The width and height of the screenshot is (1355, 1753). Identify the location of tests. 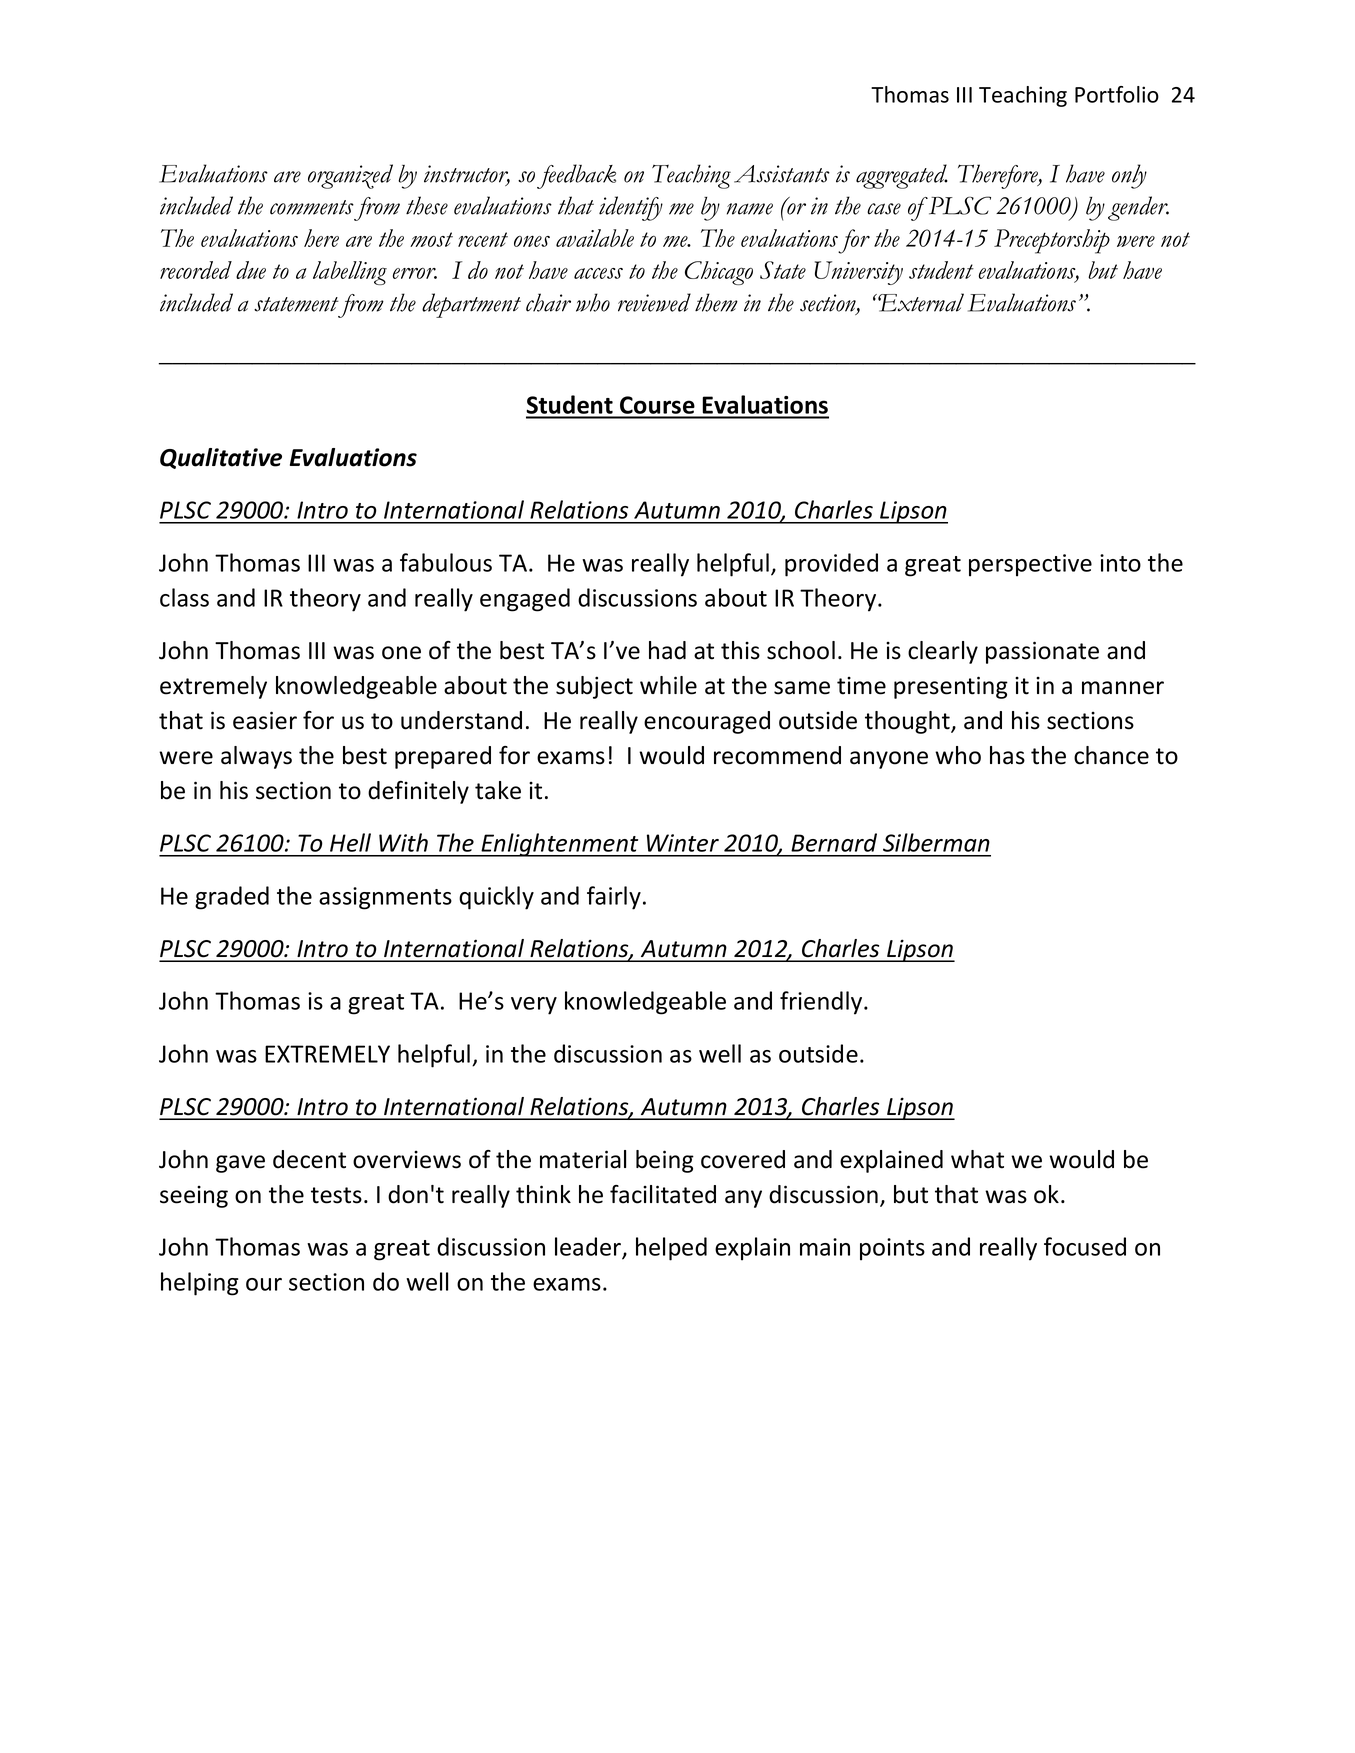
(336, 1195).
